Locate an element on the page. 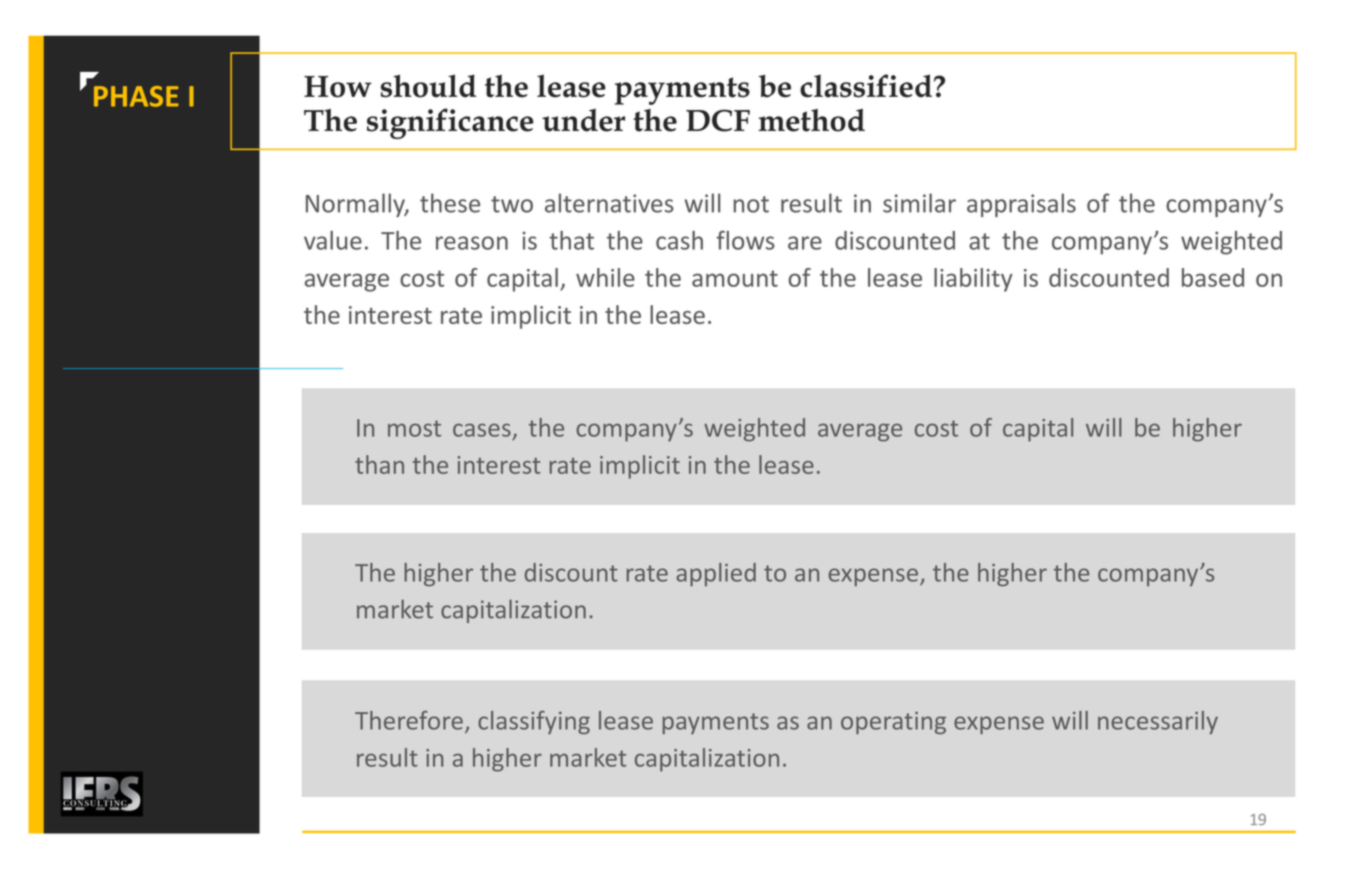  necessarily is located at coordinates (1158, 722).
